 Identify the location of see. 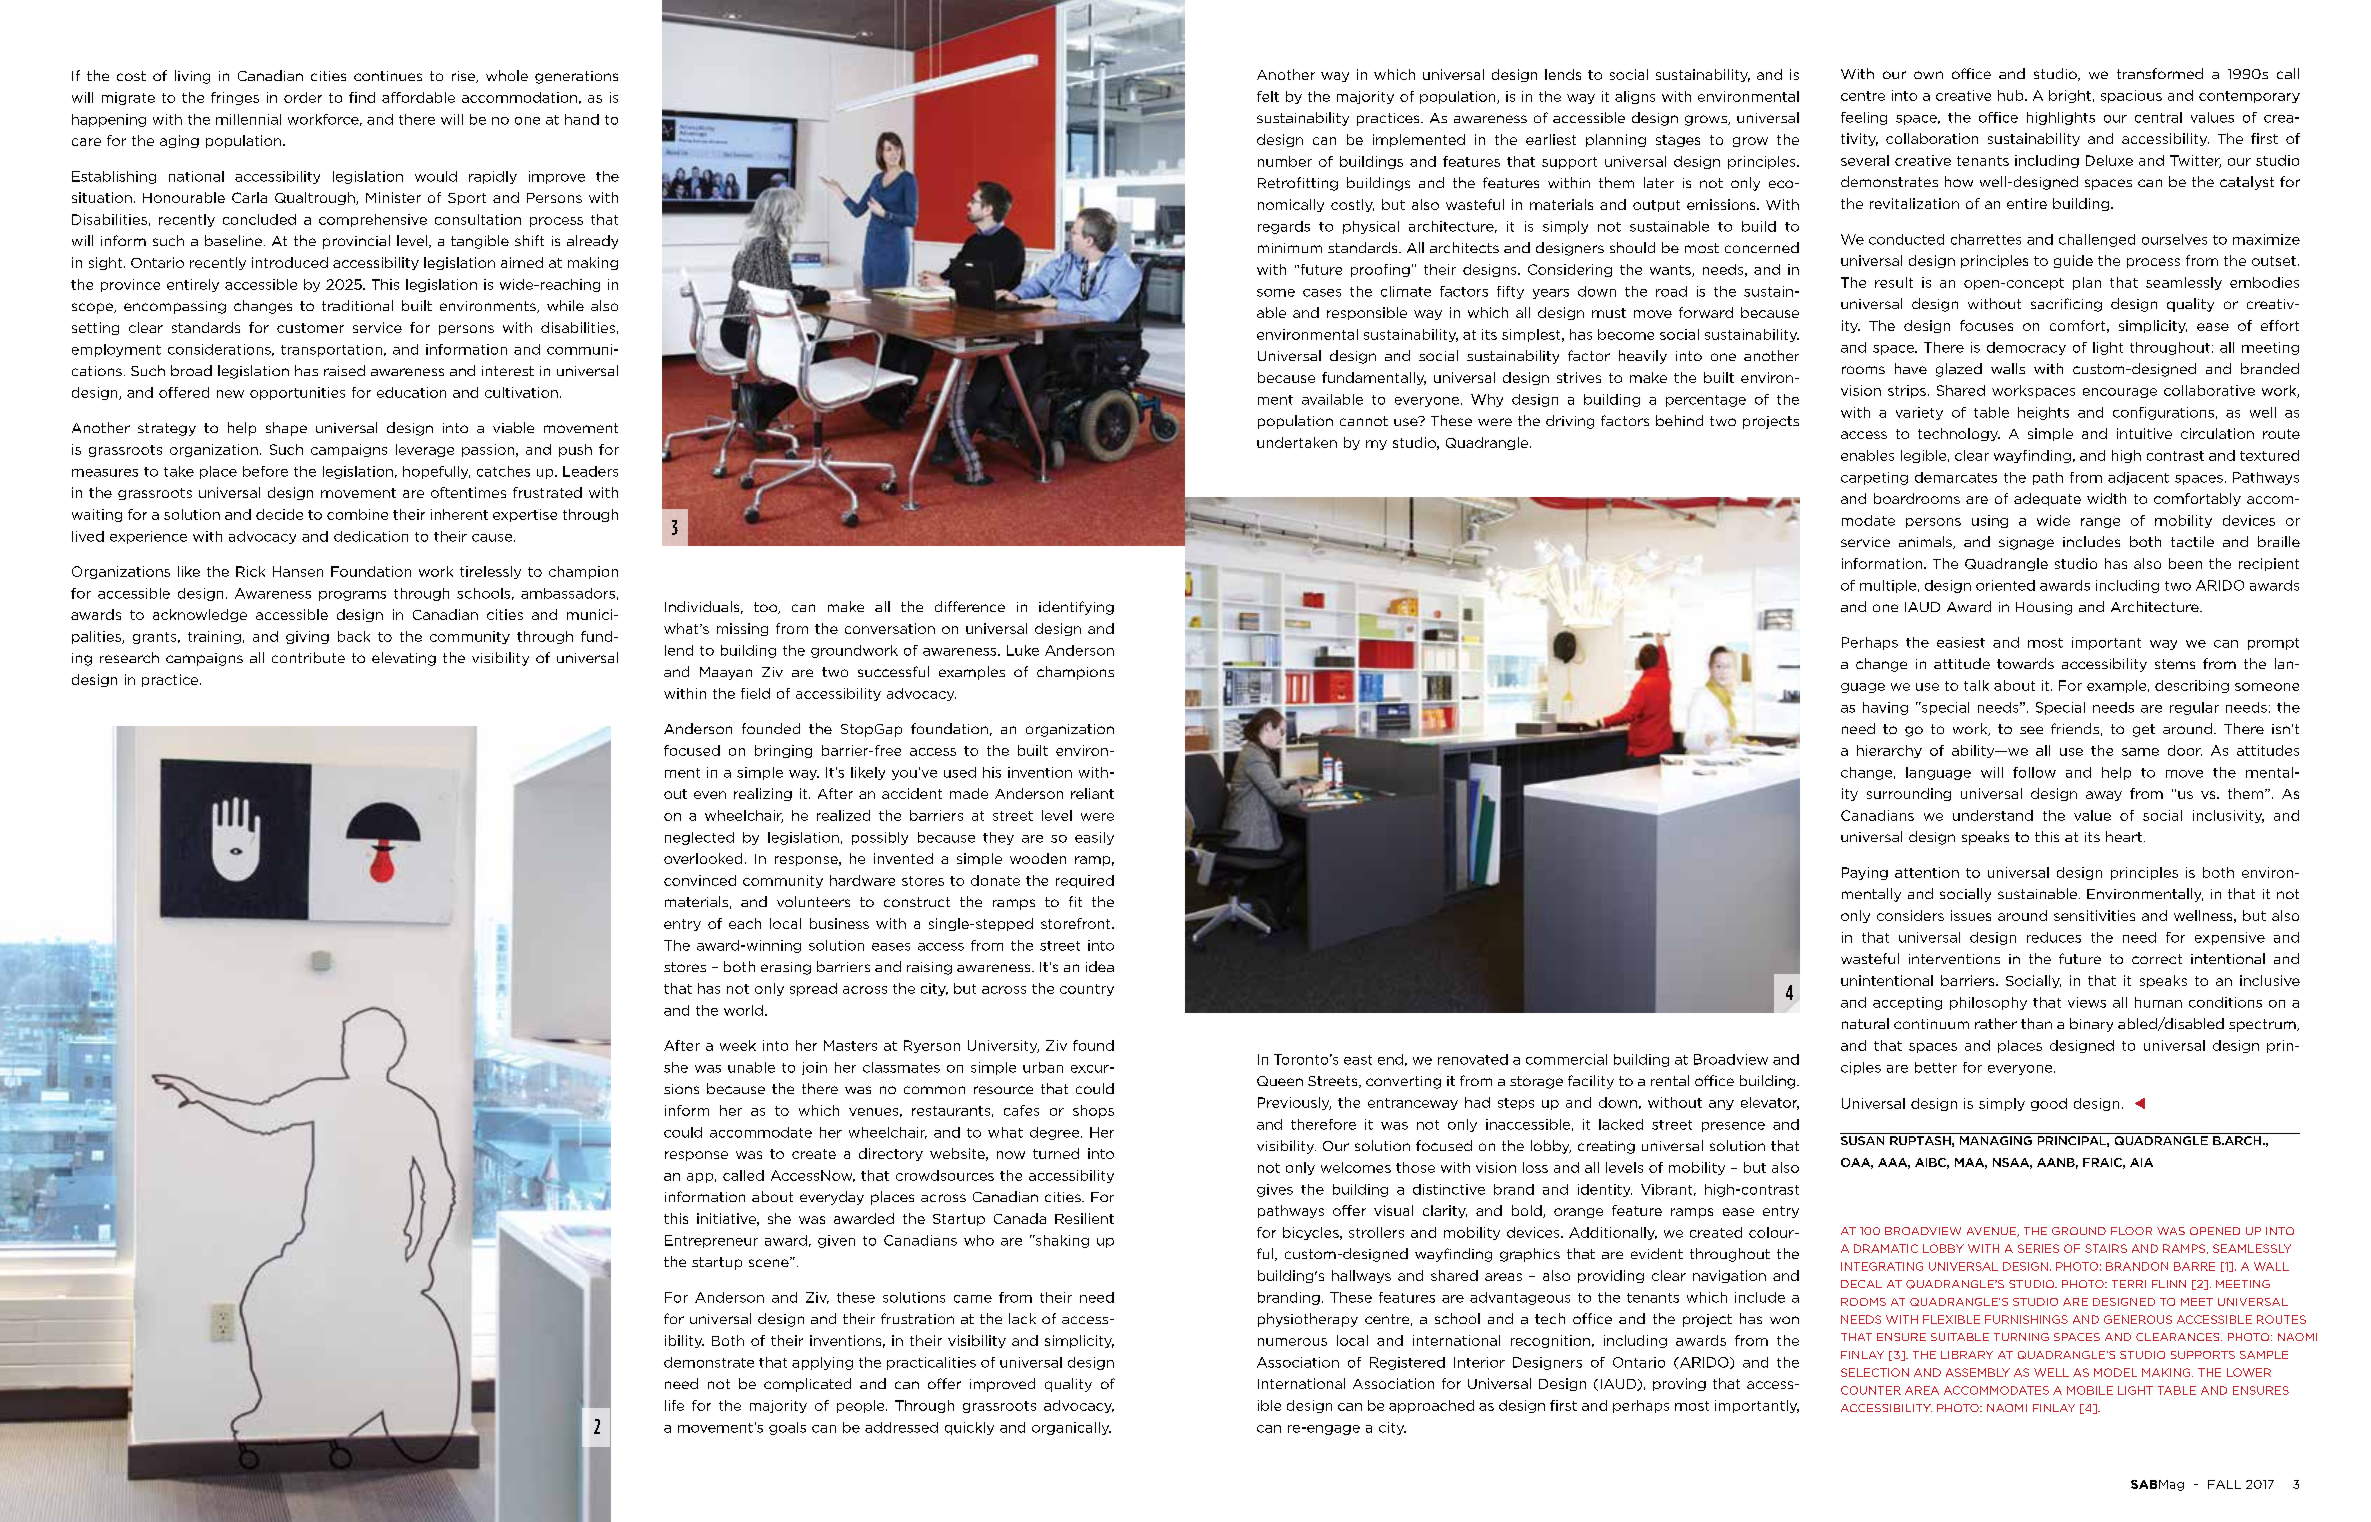
(2031, 730).
